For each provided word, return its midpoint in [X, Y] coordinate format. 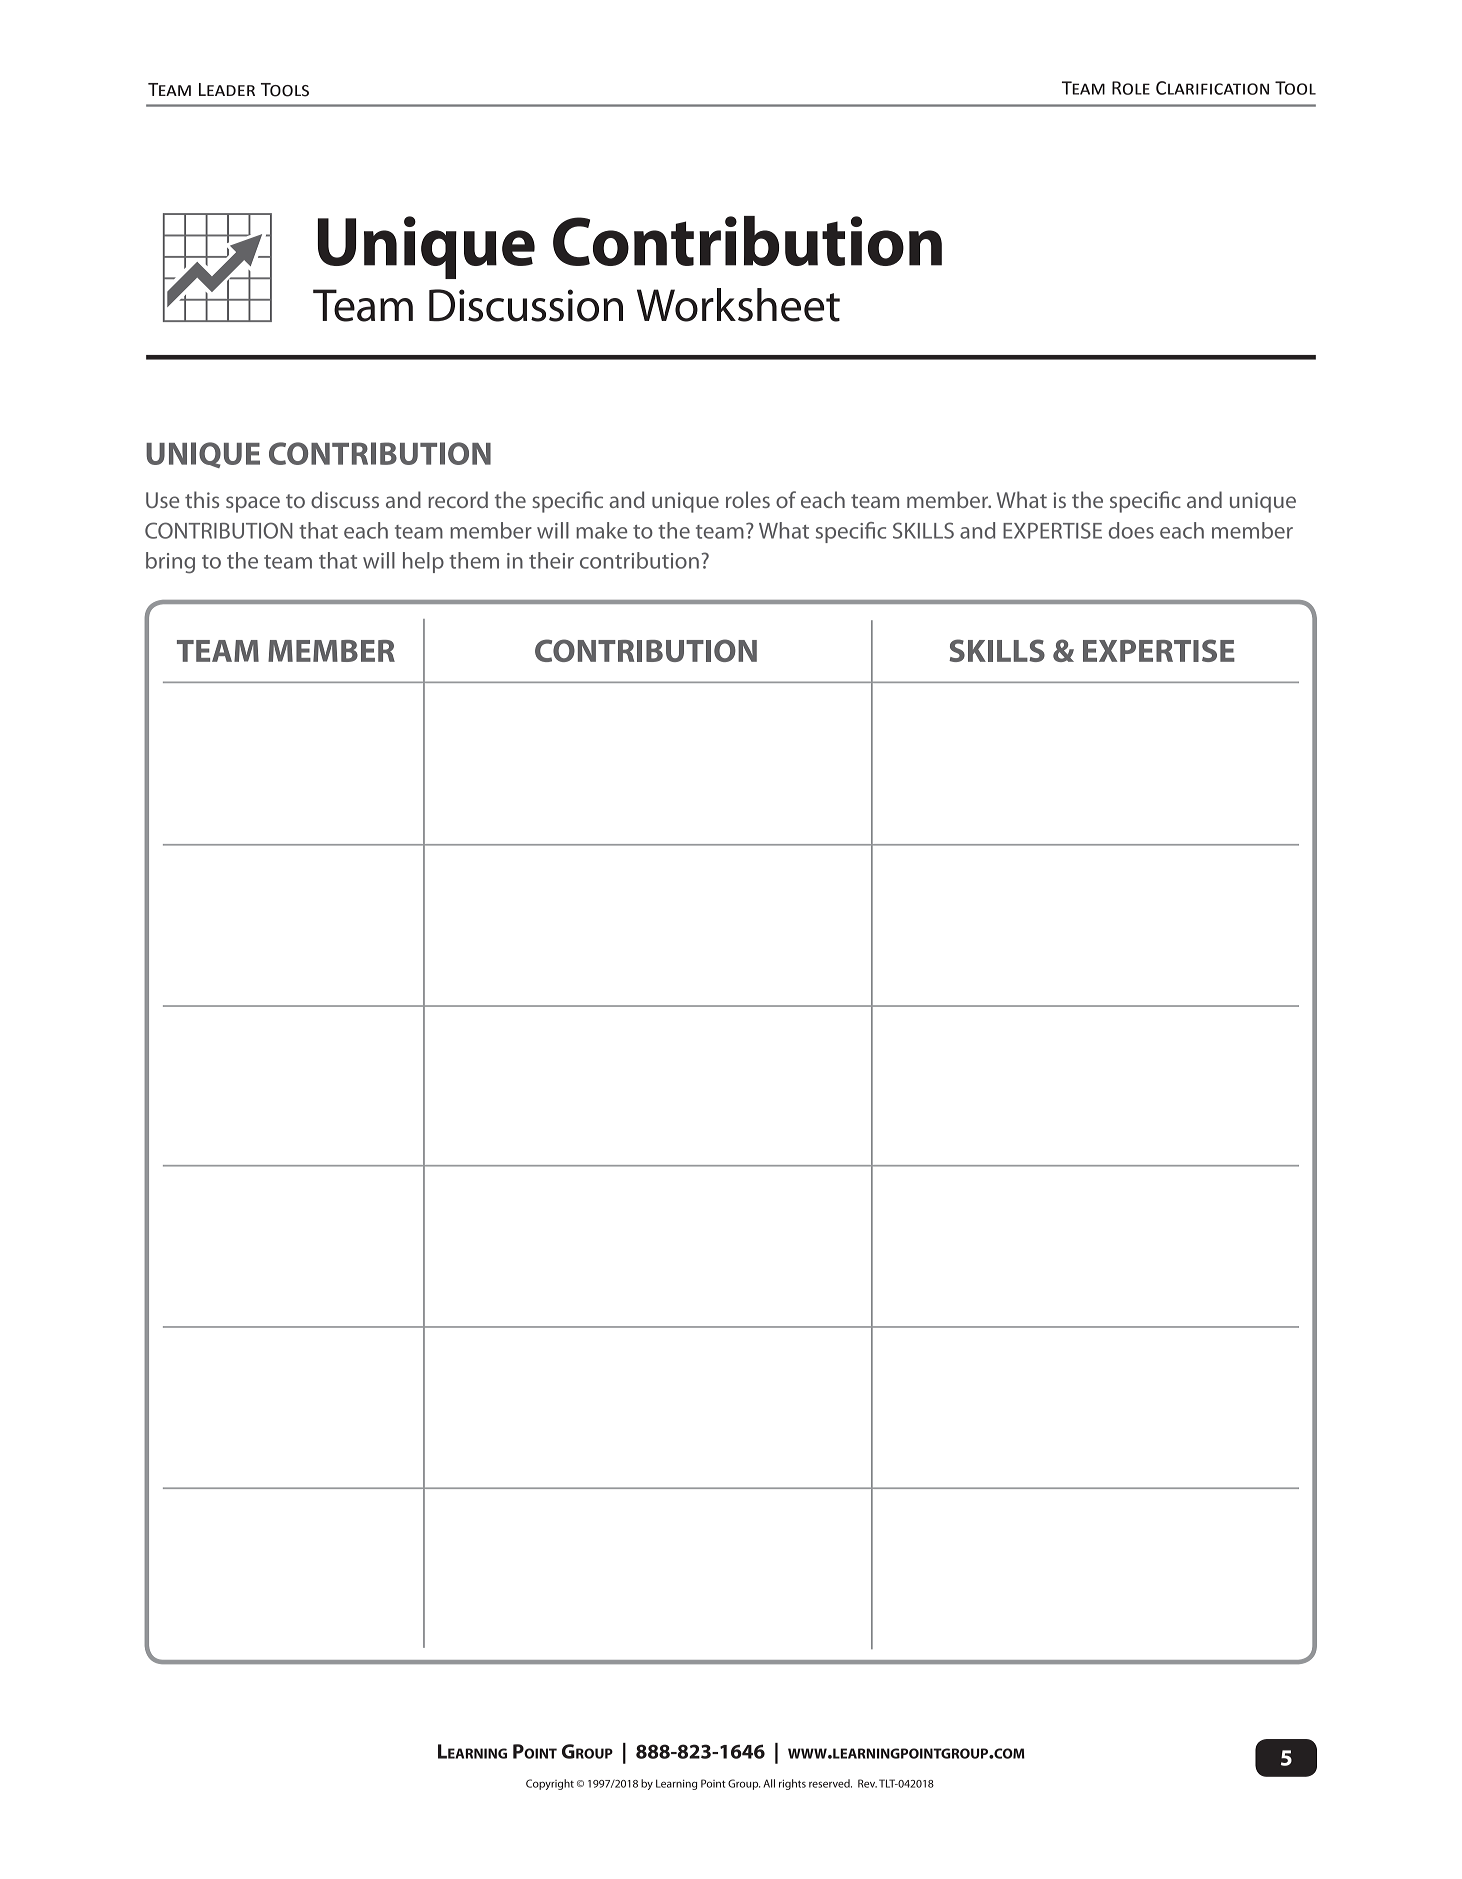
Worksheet [738, 305]
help [423, 562]
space [253, 504]
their [551, 560]
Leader [227, 89]
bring [170, 563]
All [769, 1783]
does [1131, 530]
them [474, 560]
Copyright [550, 1784]
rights [792, 1784]
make [601, 530]
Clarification [1212, 88]
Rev [867, 1783]
